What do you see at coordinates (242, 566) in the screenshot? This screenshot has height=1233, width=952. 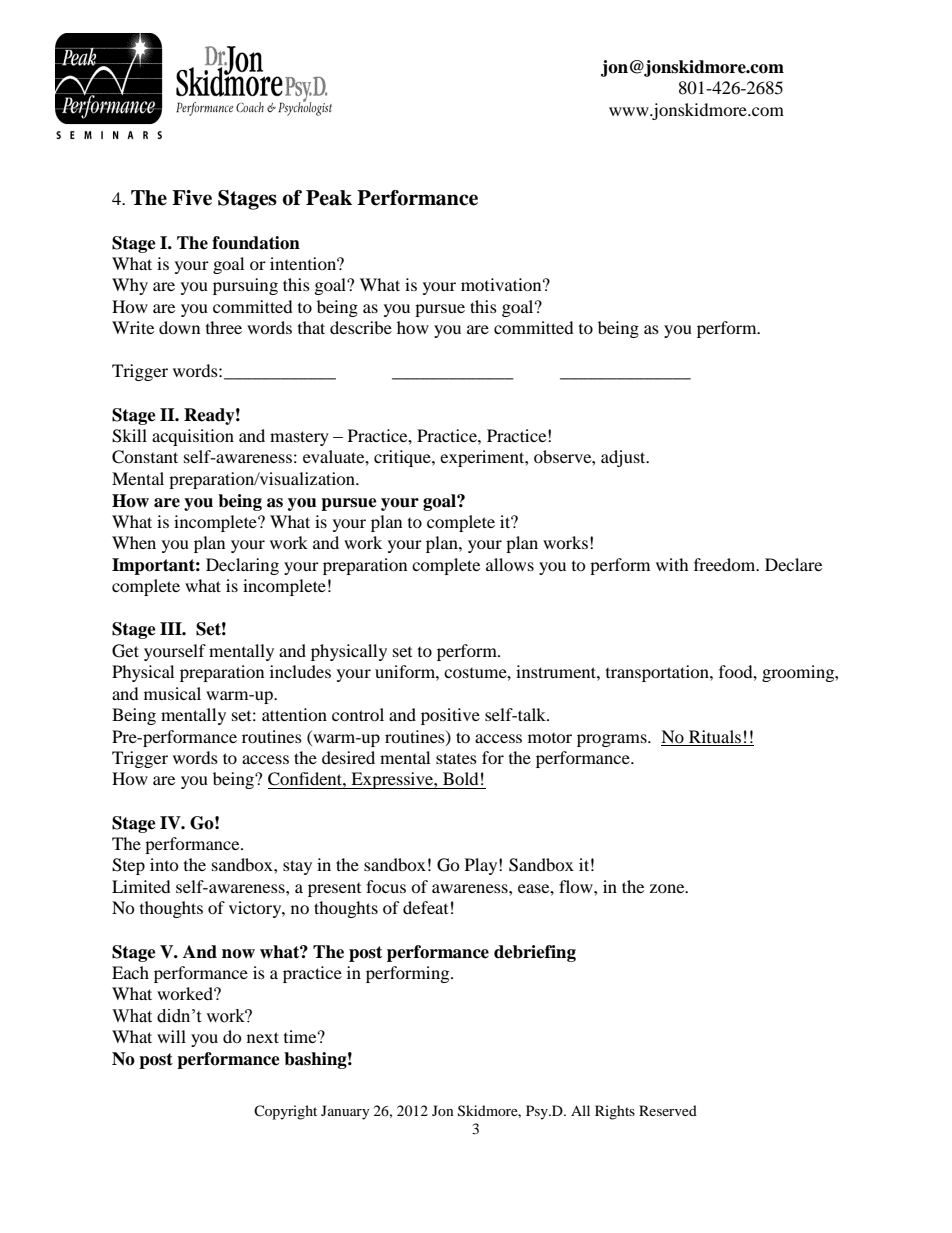 I see `Declaring` at bounding box center [242, 566].
